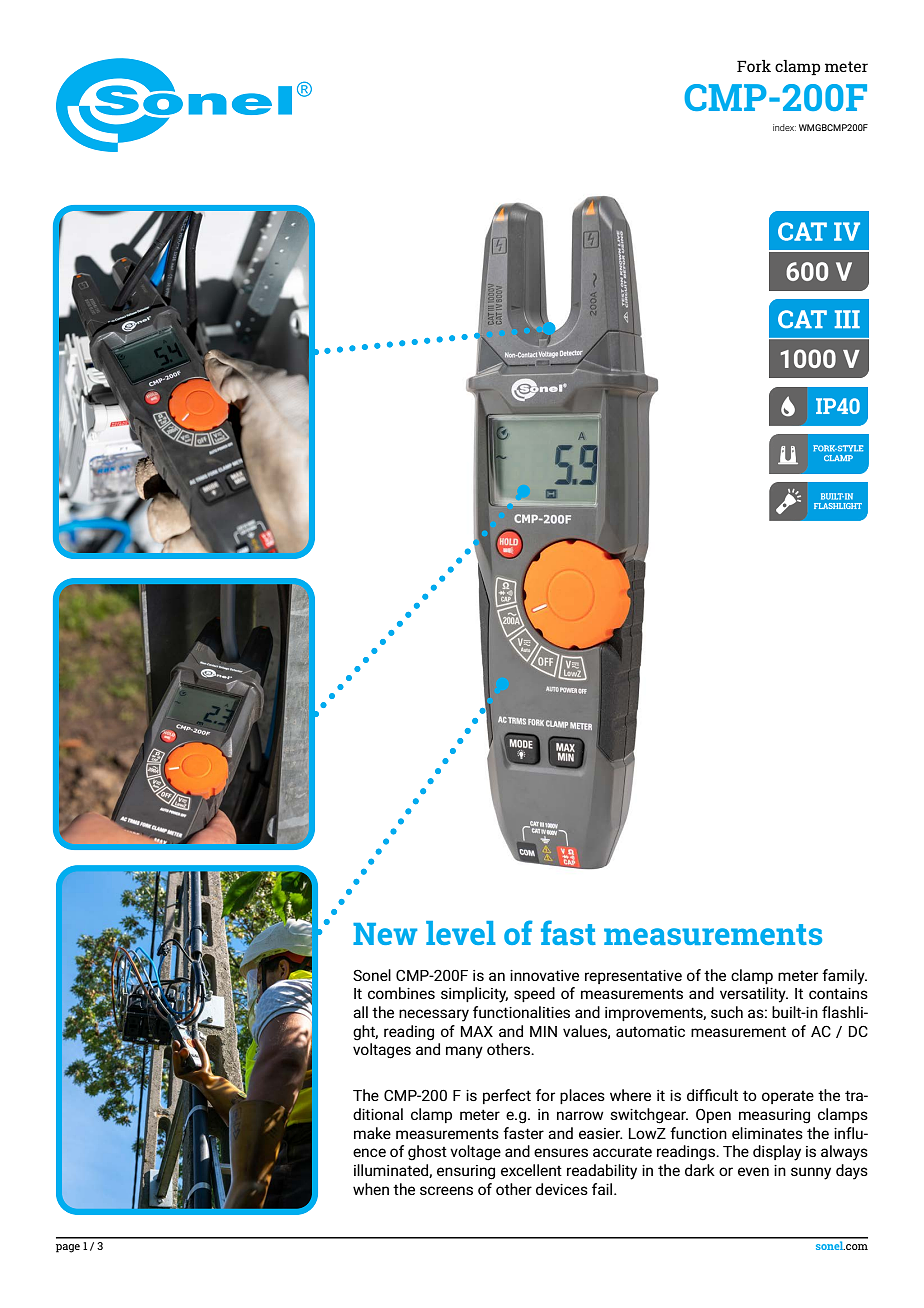 This screenshot has width=924, height=1308. I want to click on innovative, so click(544, 975).
